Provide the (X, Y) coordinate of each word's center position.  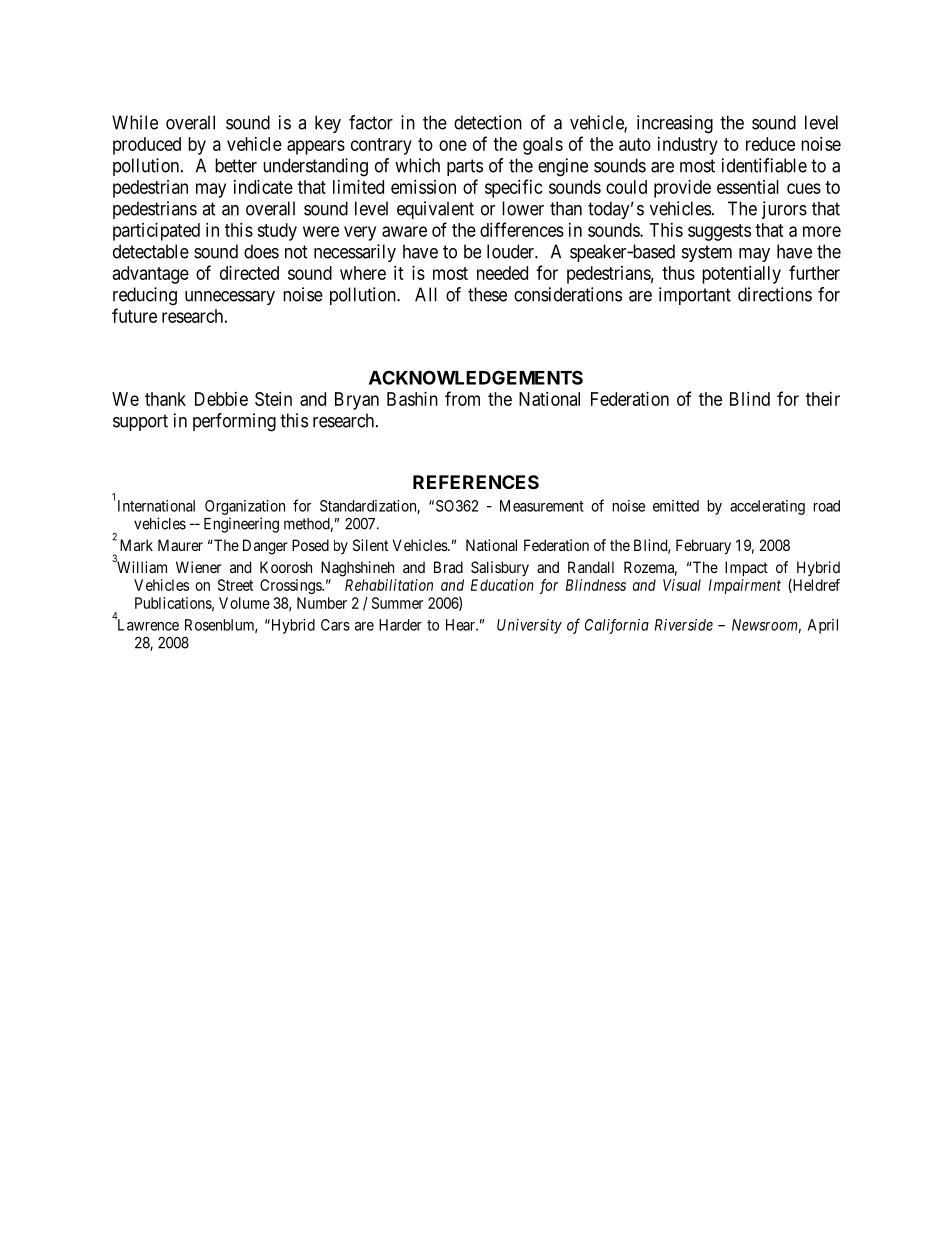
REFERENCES (476, 482)
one (453, 145)
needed (502, 273)
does (261, 251)
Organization (245, 507)
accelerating (767, 507)
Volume (244, 603)
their (823, 399)
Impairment (745, 586)
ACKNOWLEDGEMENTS (476, 377)
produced (147, 146)
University (529, 626)
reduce (770, 144)
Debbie (221, 399)
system (707, 253)
